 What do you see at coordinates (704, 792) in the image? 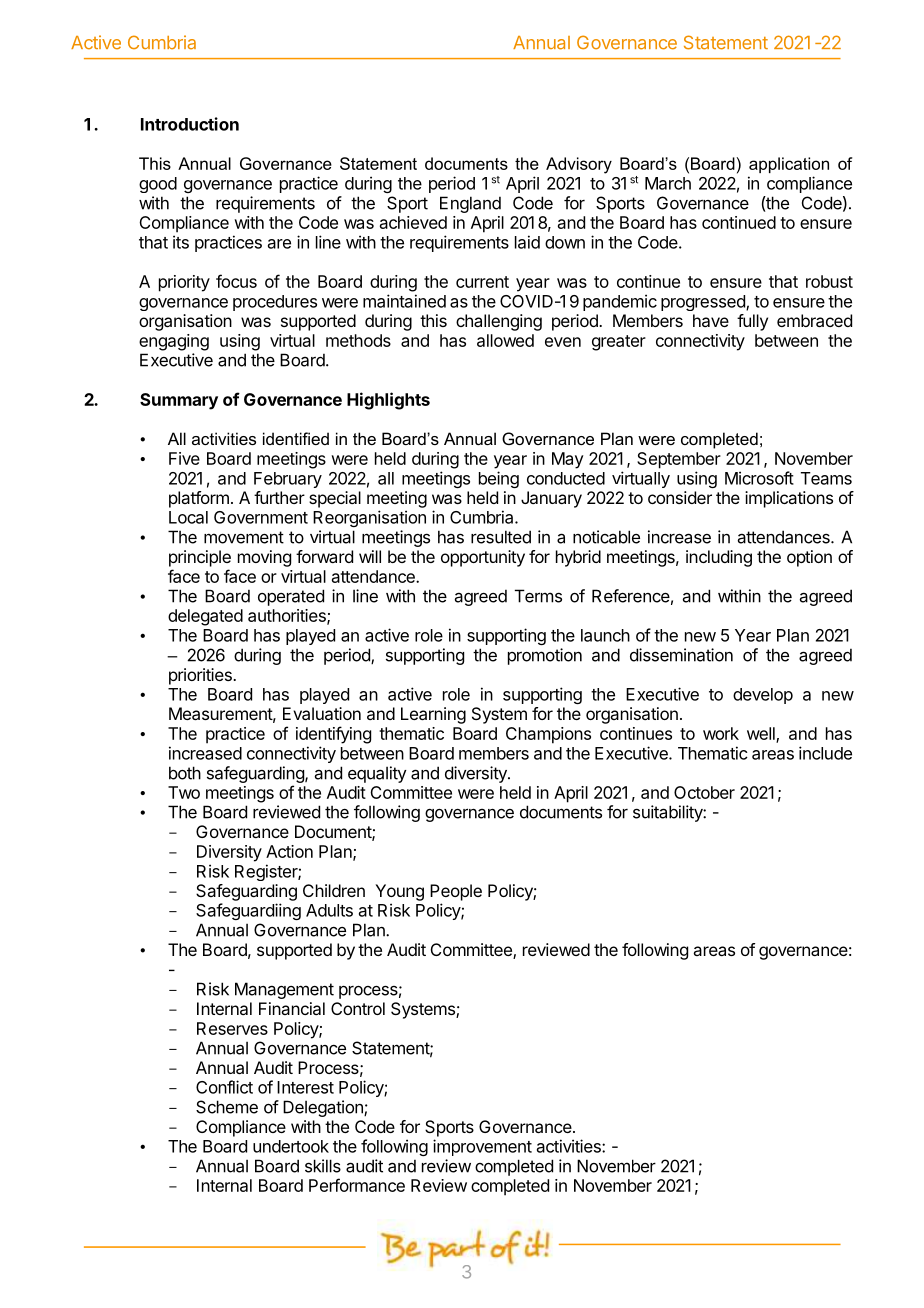
I see `October` at bounding box center [704, 792].
